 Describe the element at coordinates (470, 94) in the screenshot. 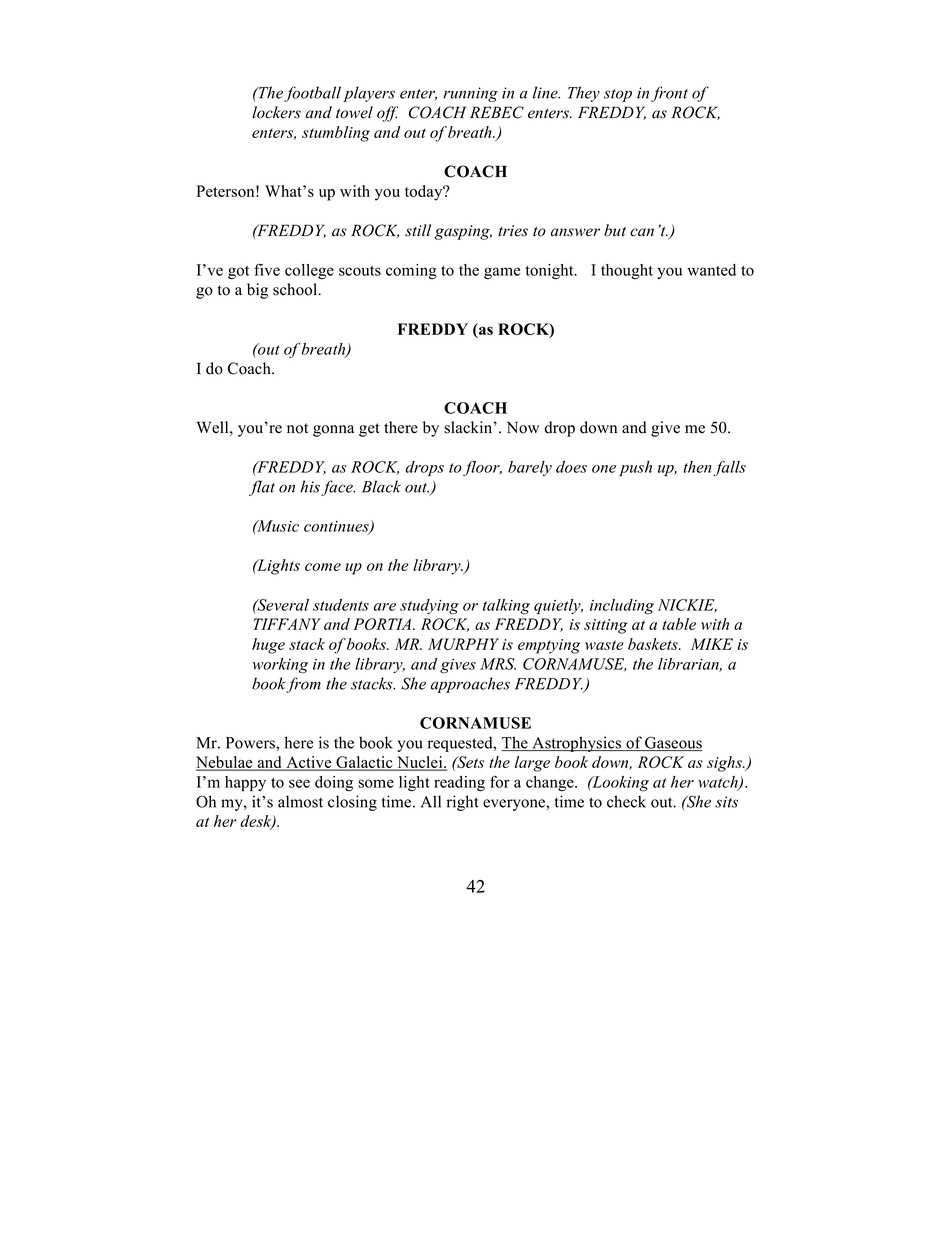

I see `running` at that location.
